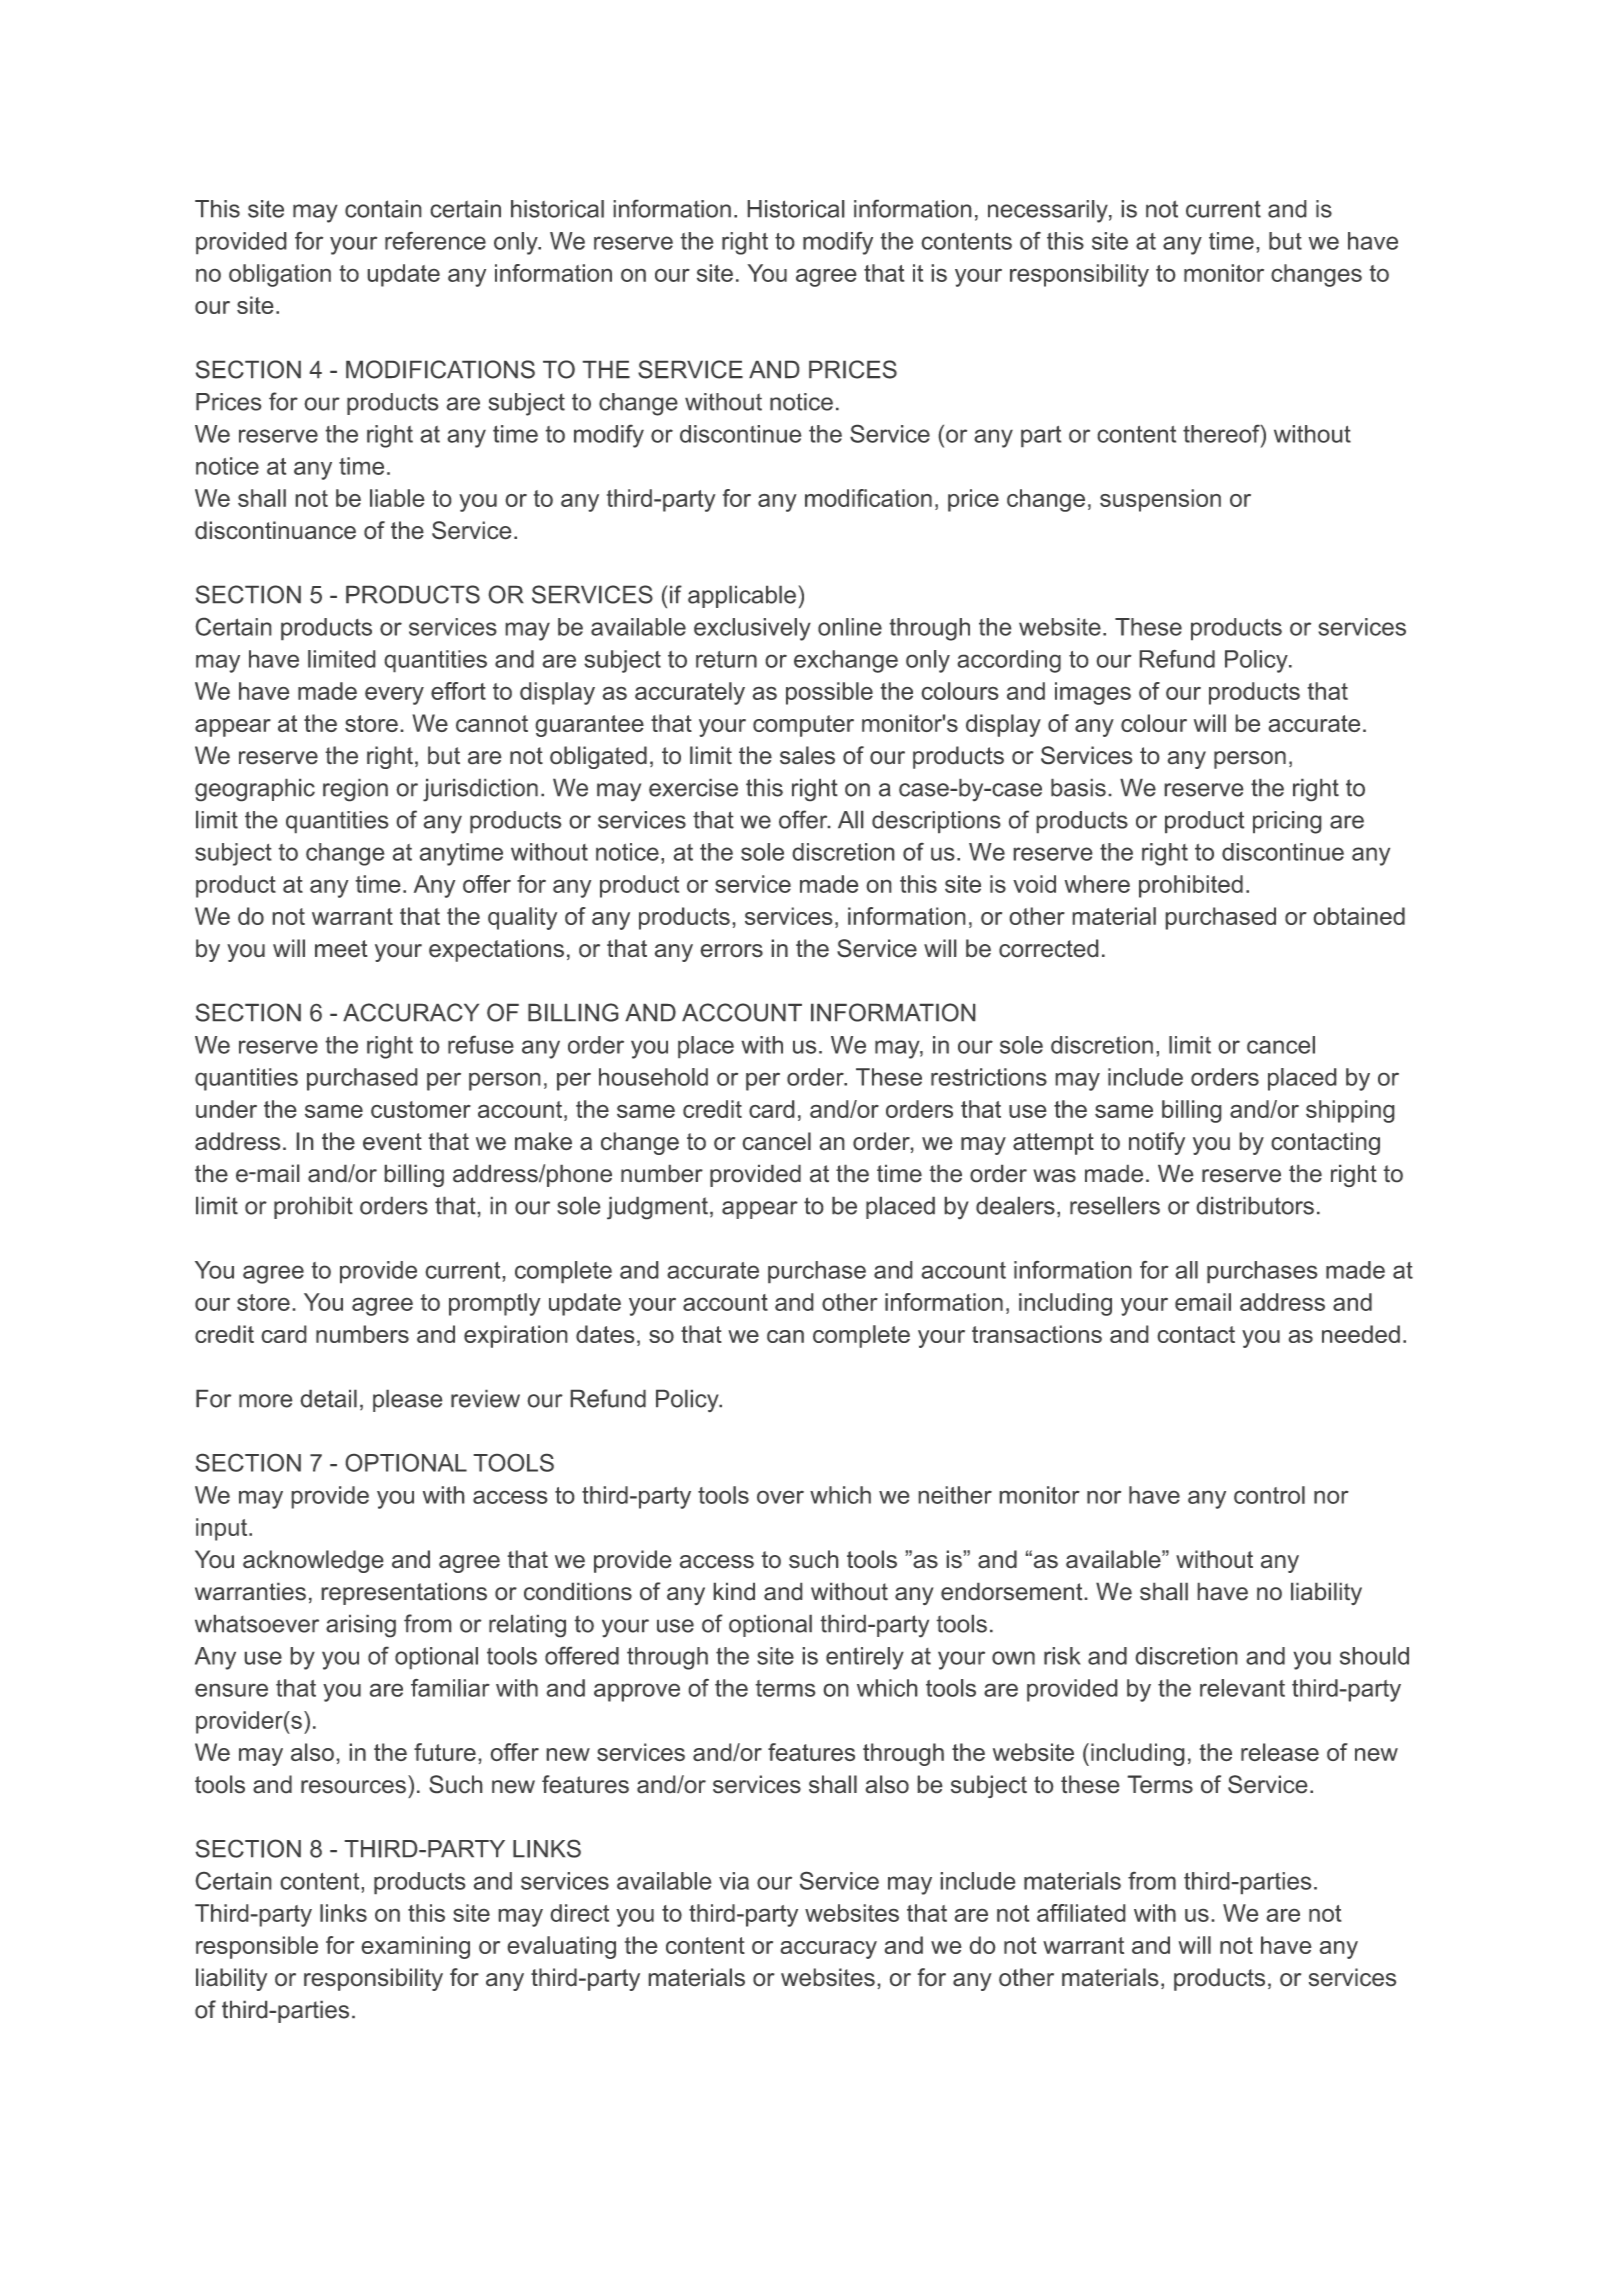 The height and width of the document is (2275, 1611). Describe the element at coordinates (1222, 433) in the document. I see `thereof` at that location.
